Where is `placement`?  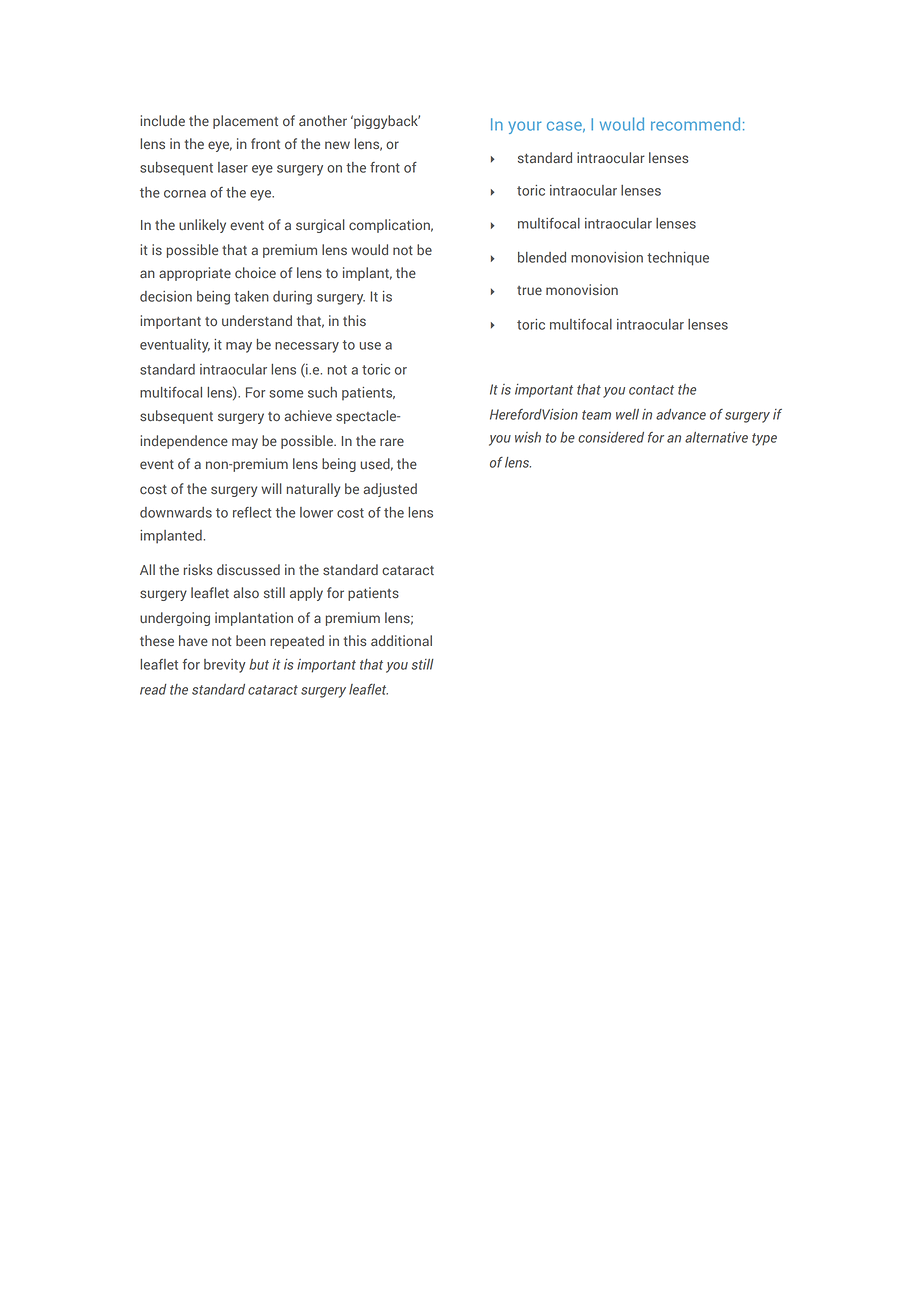 placement is located at coordinates (245, 122).
